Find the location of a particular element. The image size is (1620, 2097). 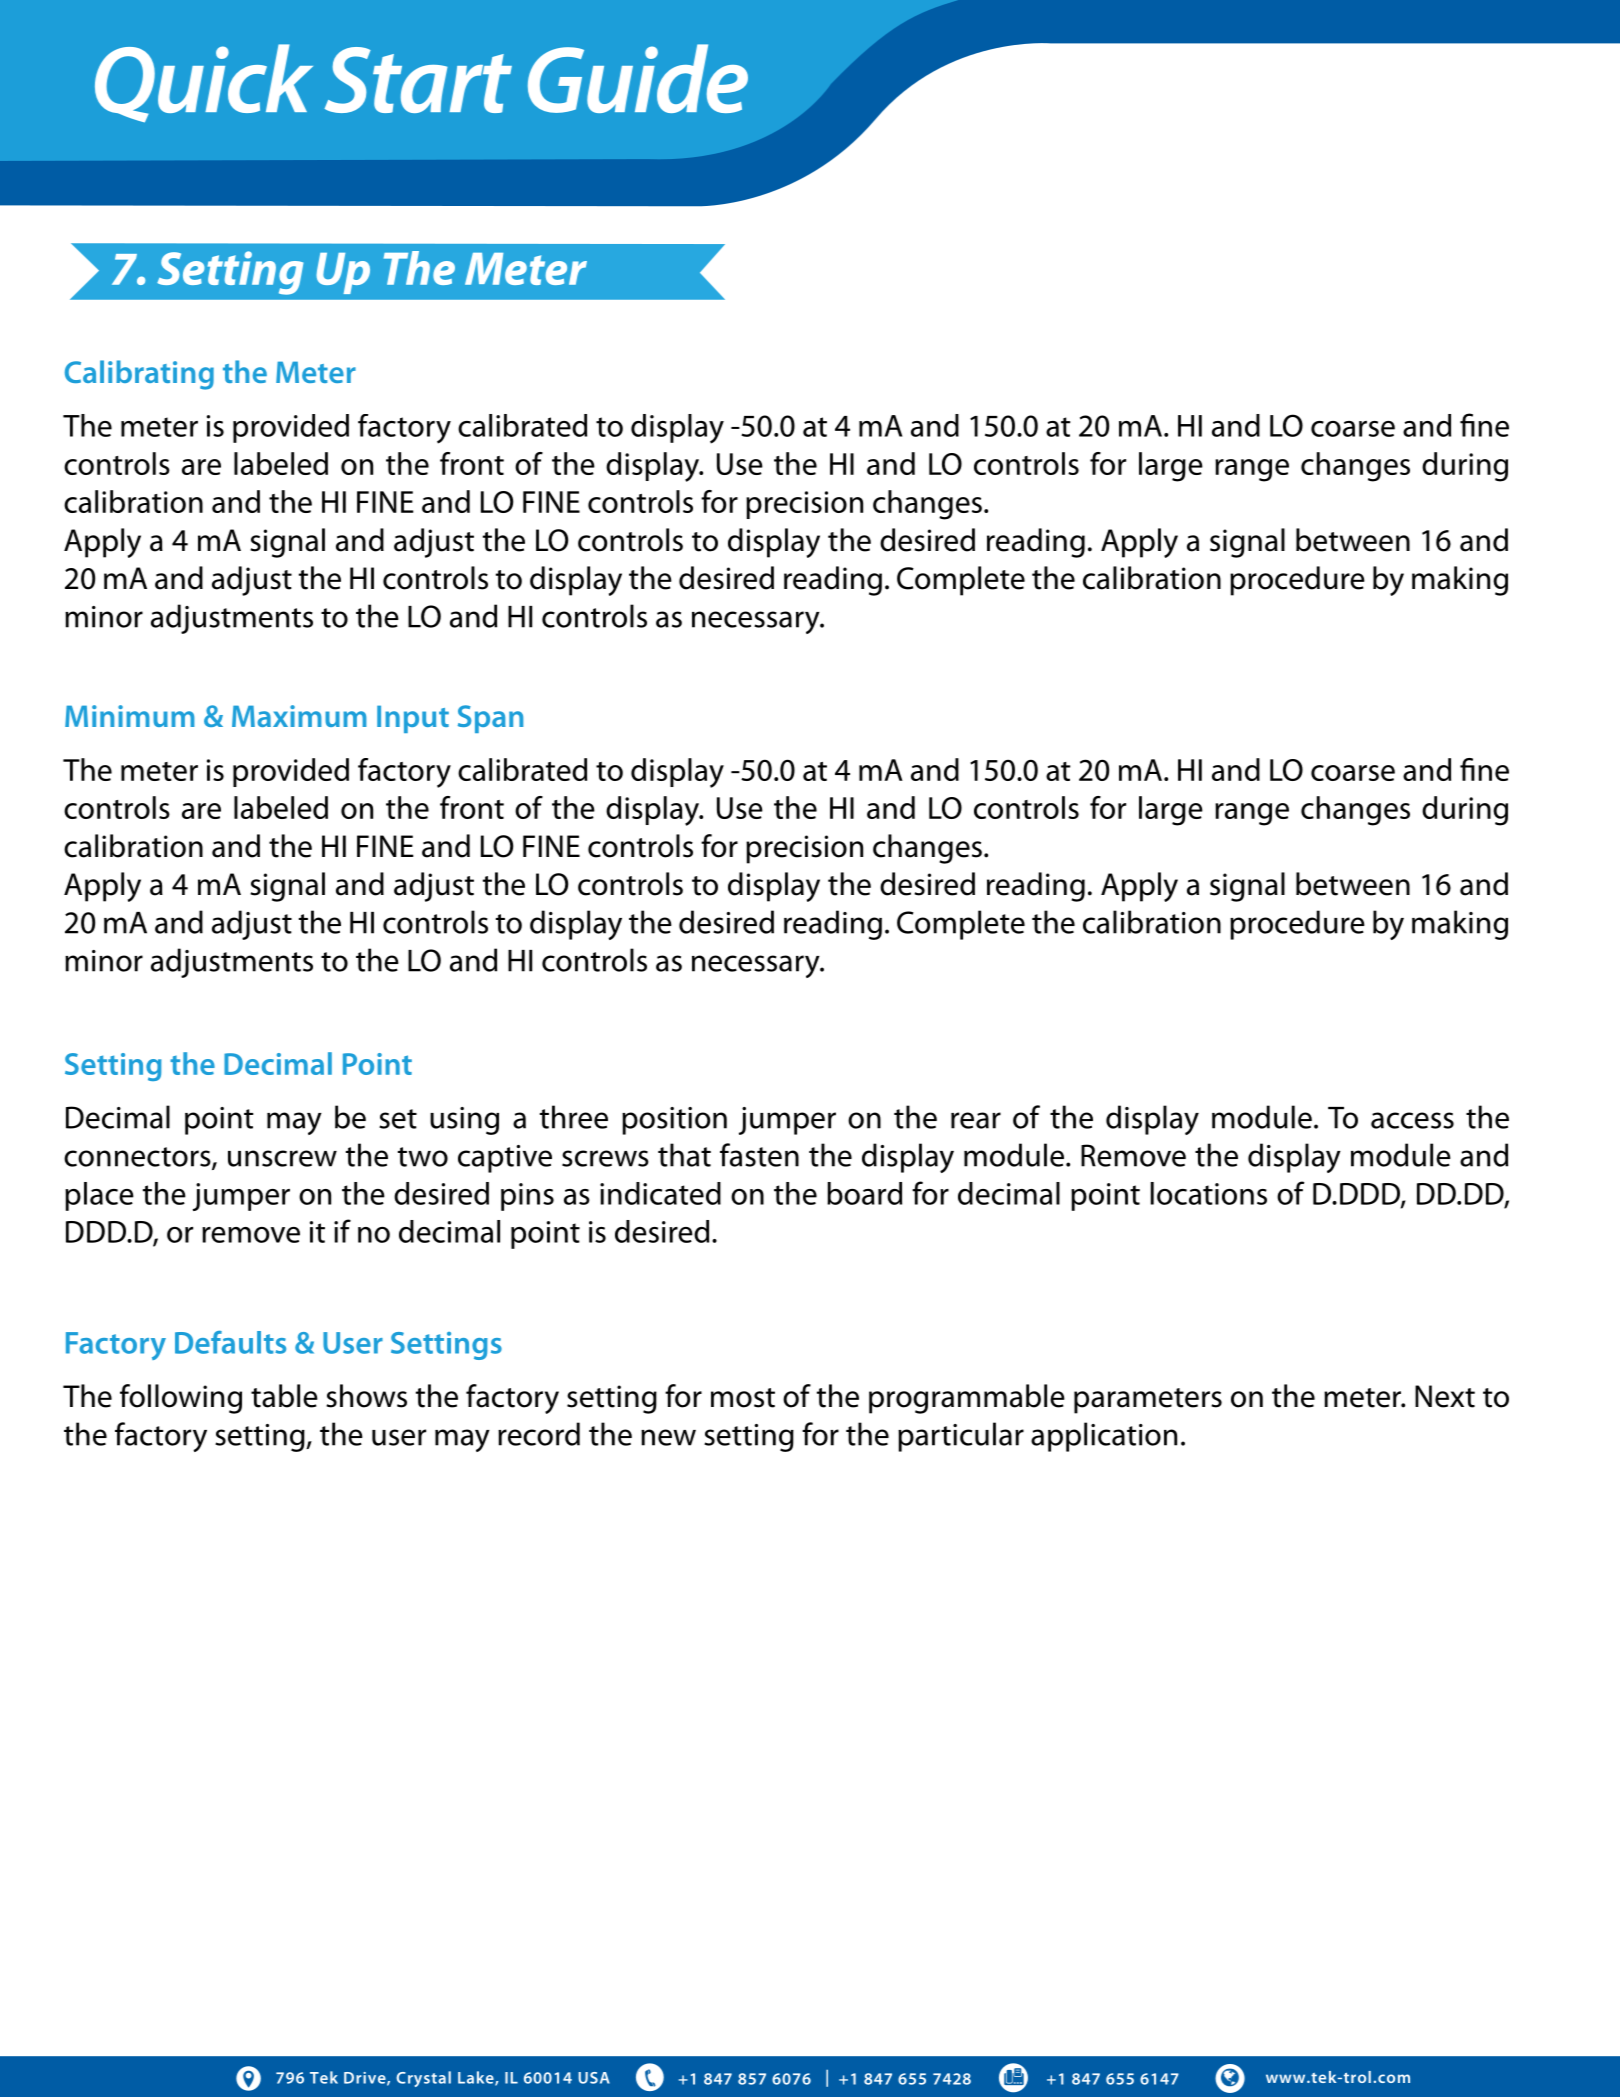

application is located at coordinates (1104, 1437).
